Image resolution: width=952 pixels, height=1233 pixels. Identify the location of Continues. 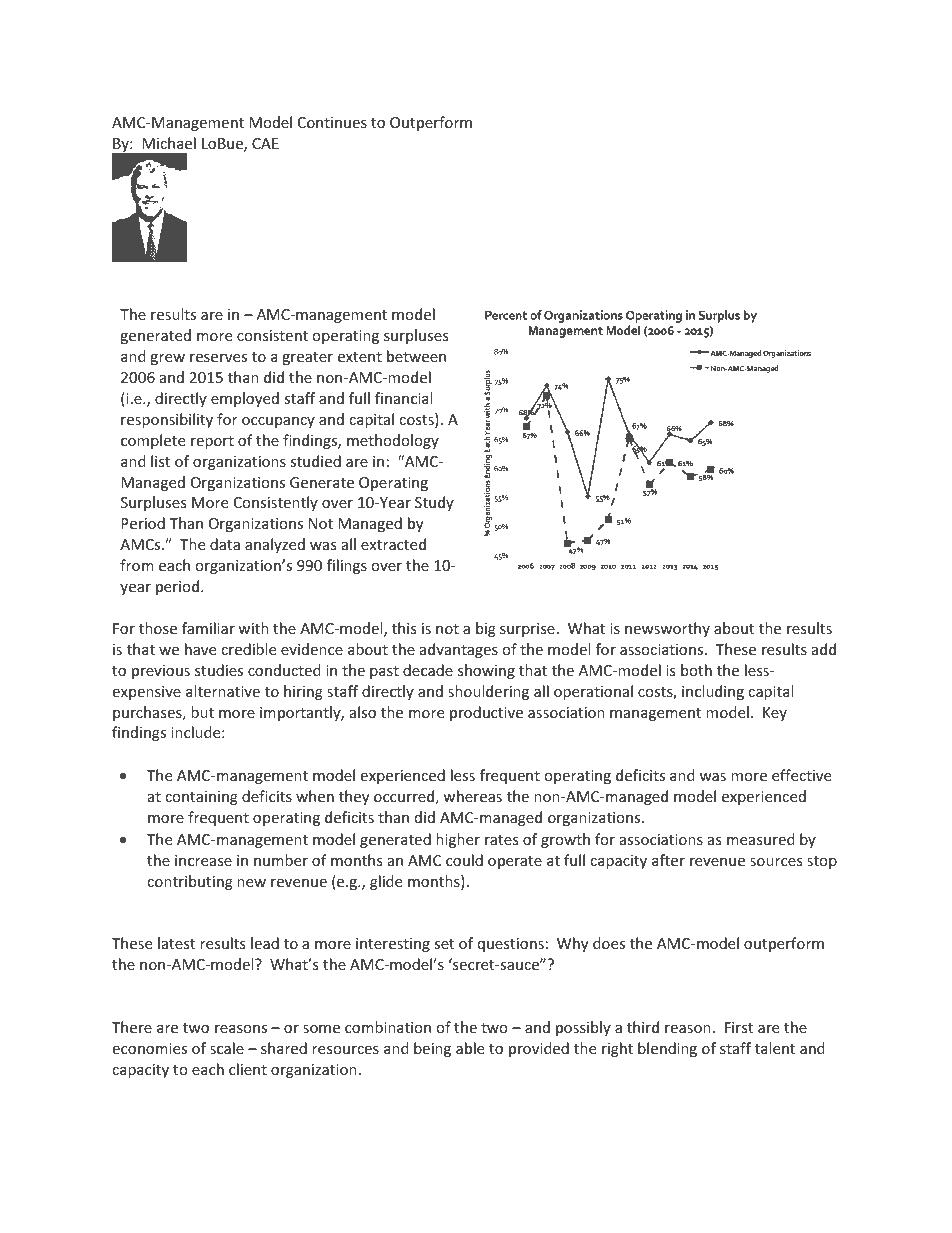
(332, 122).
